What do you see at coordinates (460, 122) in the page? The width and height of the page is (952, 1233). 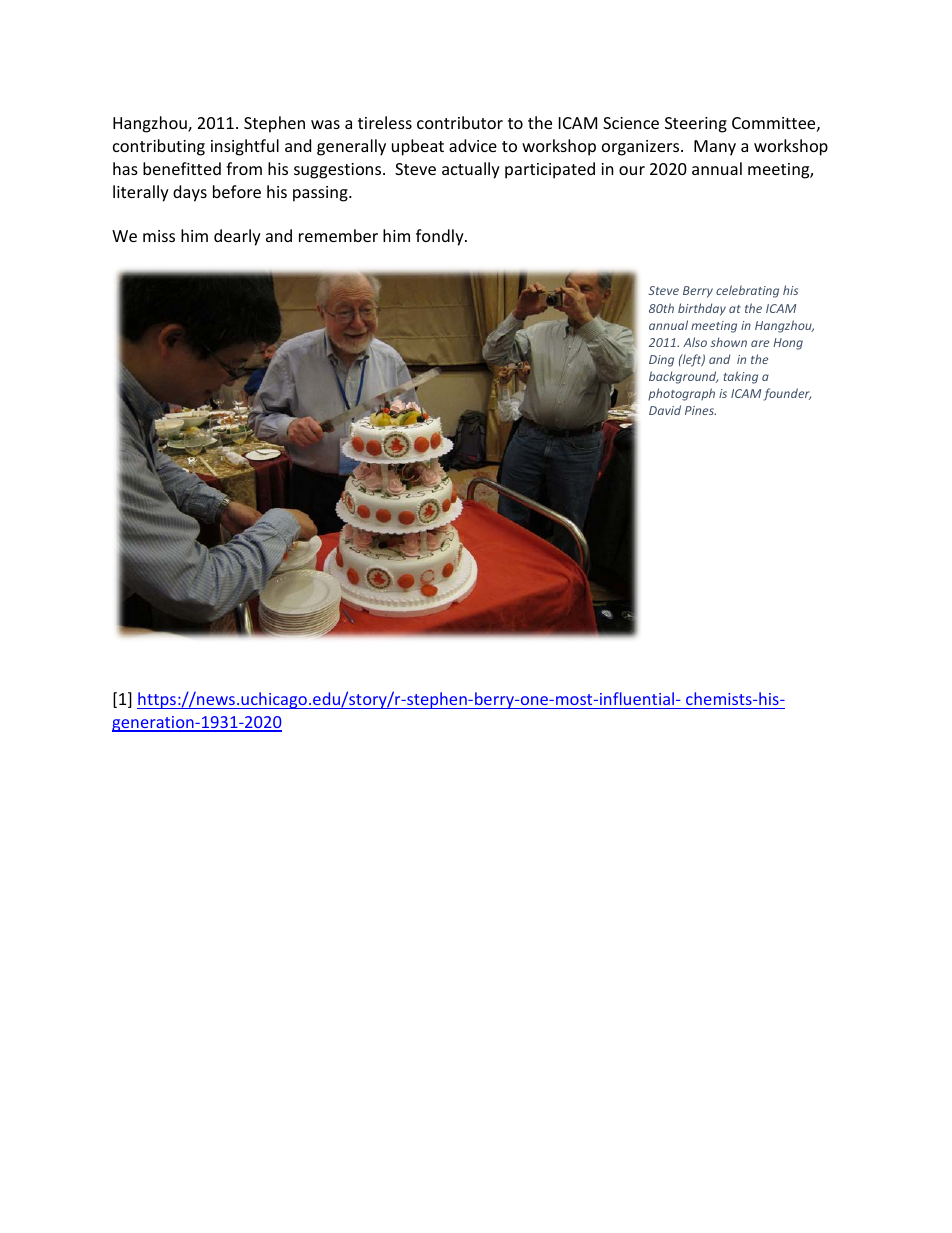 I see `contributor` at bounding box center [460, 122].
